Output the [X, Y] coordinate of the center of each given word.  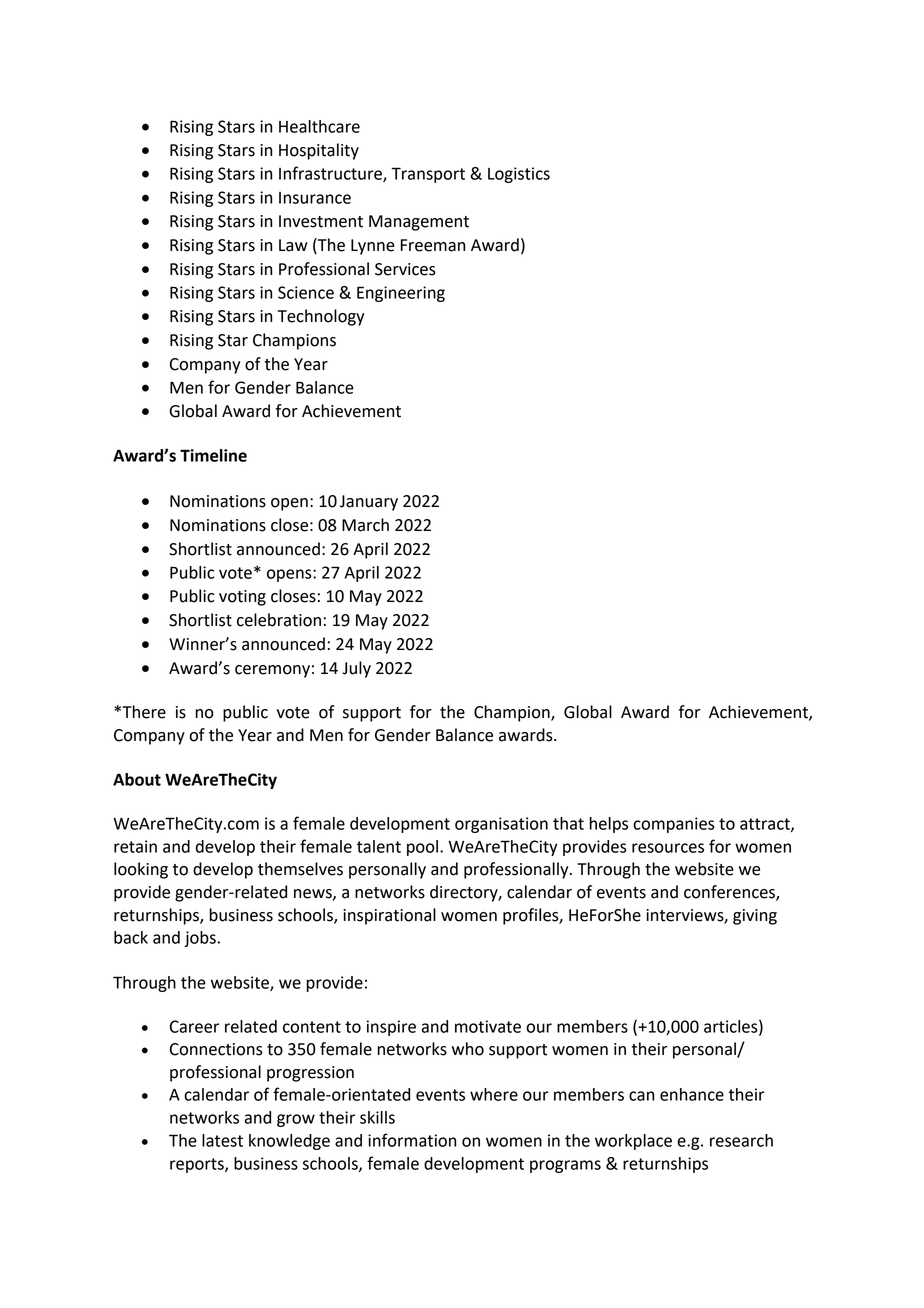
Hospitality [319, 151]
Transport [428, 175]
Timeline [213, 455]
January [369, 503]
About [137, 779]
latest [222, 1140]
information [412, 1140]
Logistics [519, 175]
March [365, 525]
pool [422, 848]
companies [674, 825]
